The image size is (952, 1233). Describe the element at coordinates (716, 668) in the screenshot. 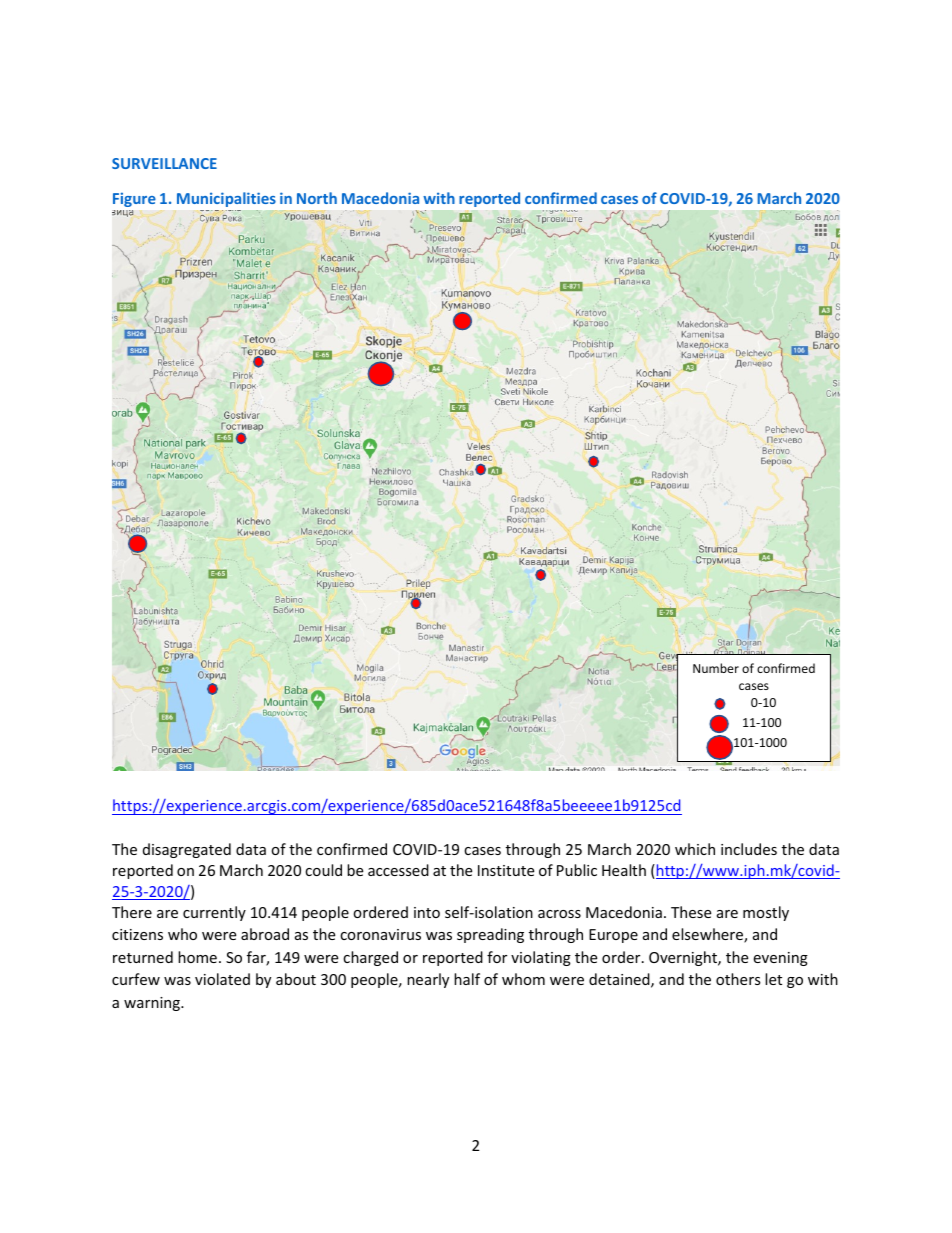

I see `Number` at that location.
